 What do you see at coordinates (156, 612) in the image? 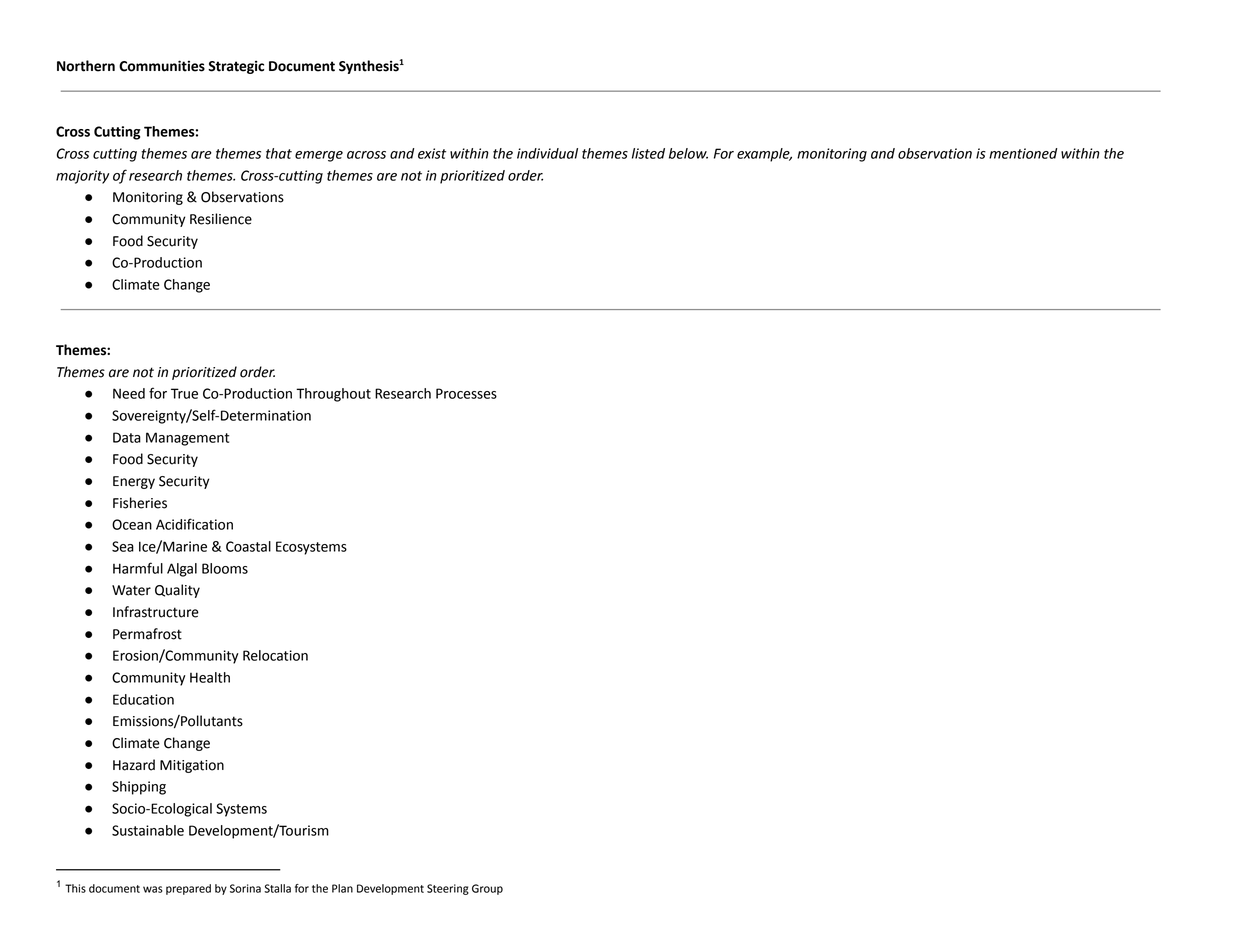
I see `Infrastructure` at bounding box center [156, 612].
